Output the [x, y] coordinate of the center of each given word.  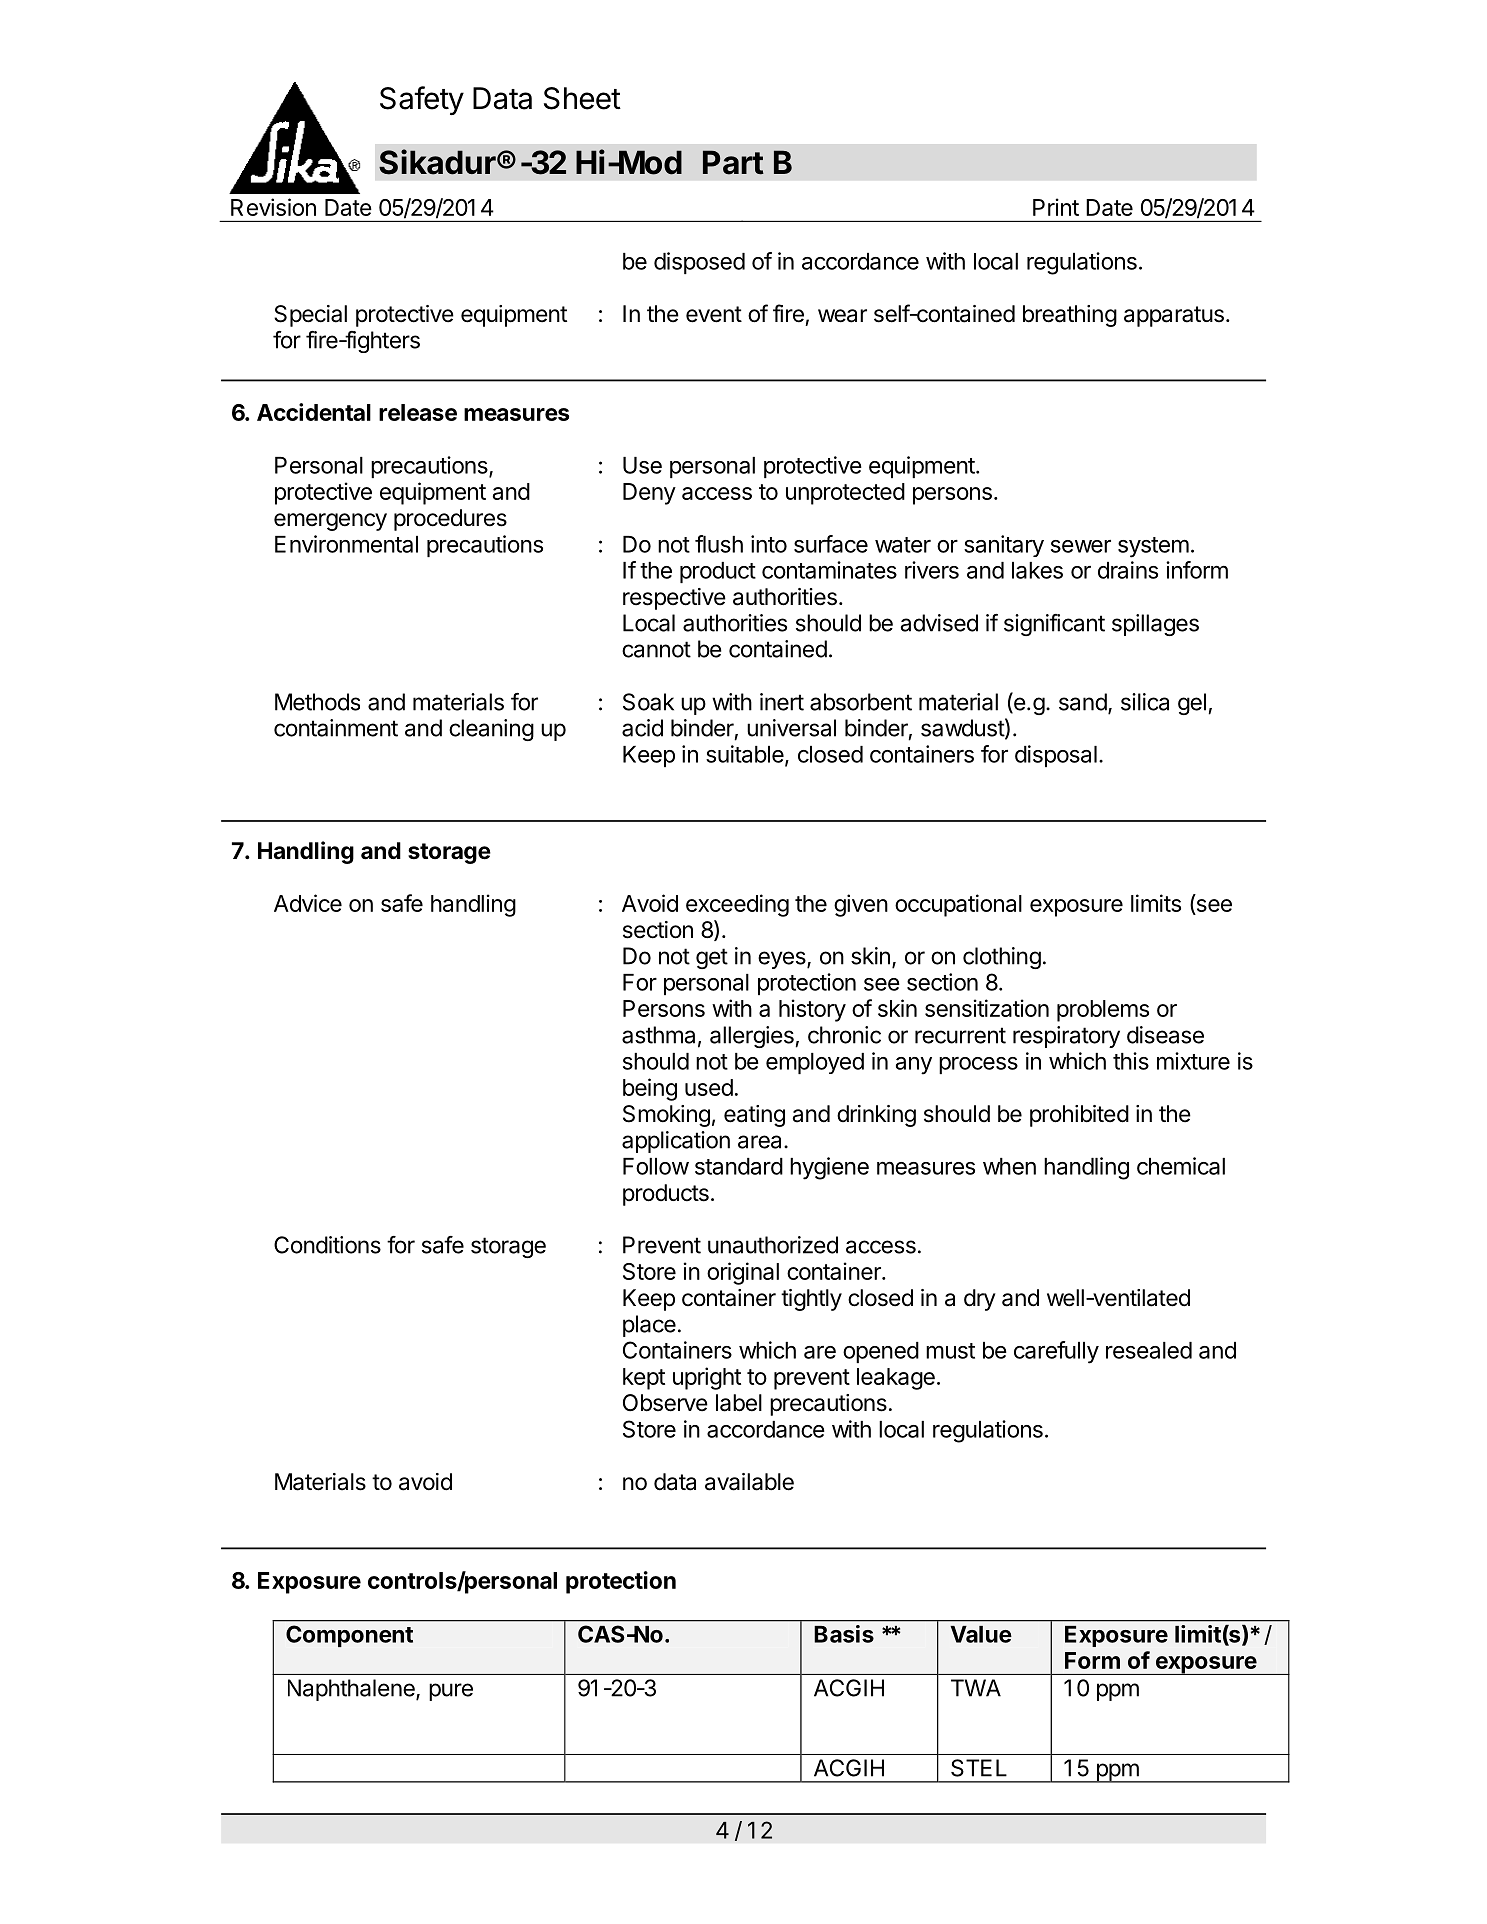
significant [1054, 625]
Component [349, 1636]
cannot [656, 649]
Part [733, 162]
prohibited [1079, 1116]
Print [1056, 207]
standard [739, 1166]
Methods [317, 702]
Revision [273, 207]
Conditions [327, 1245]
